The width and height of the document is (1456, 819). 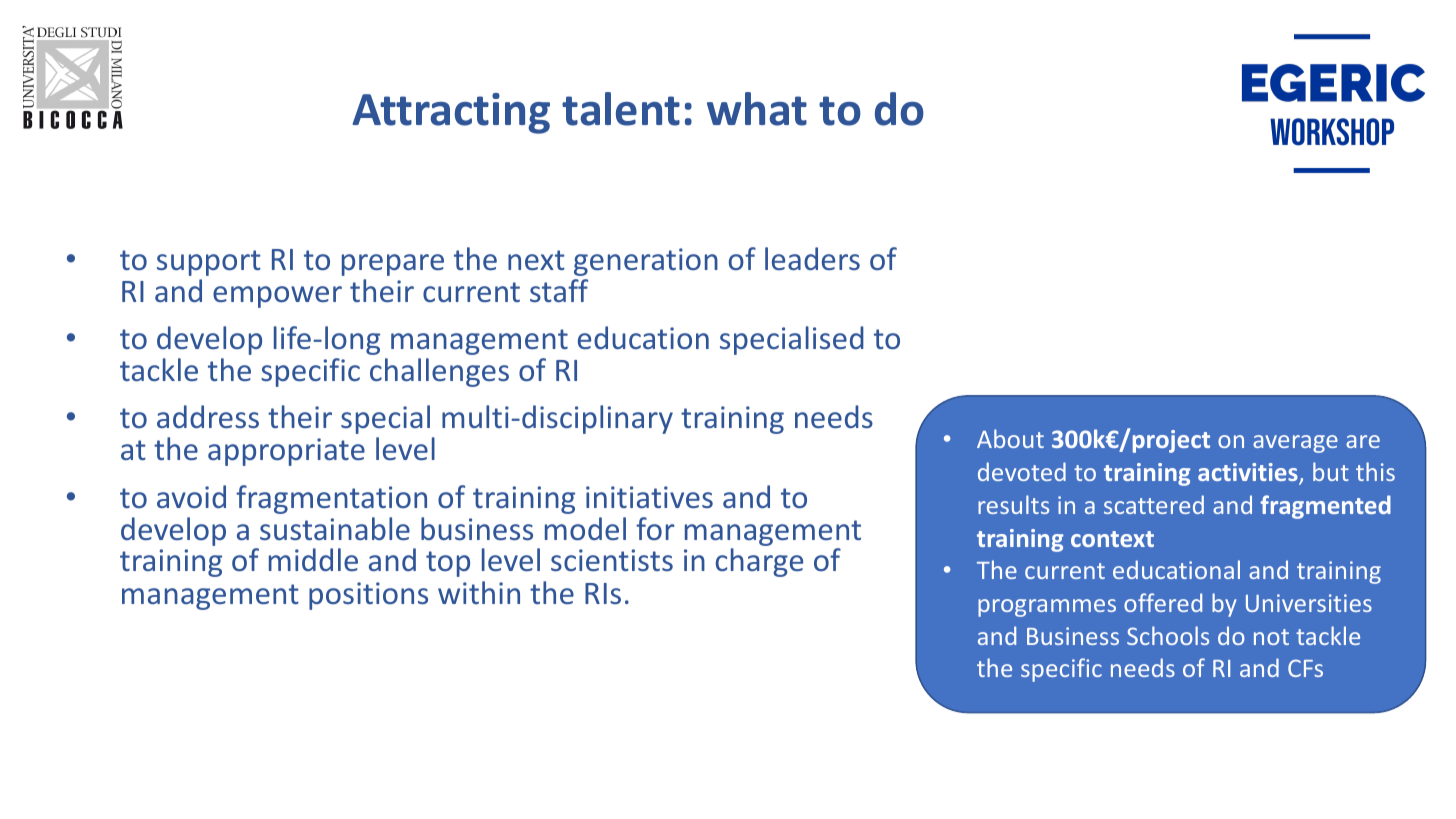 I want to click on charge, so click(x=759, y=562).
